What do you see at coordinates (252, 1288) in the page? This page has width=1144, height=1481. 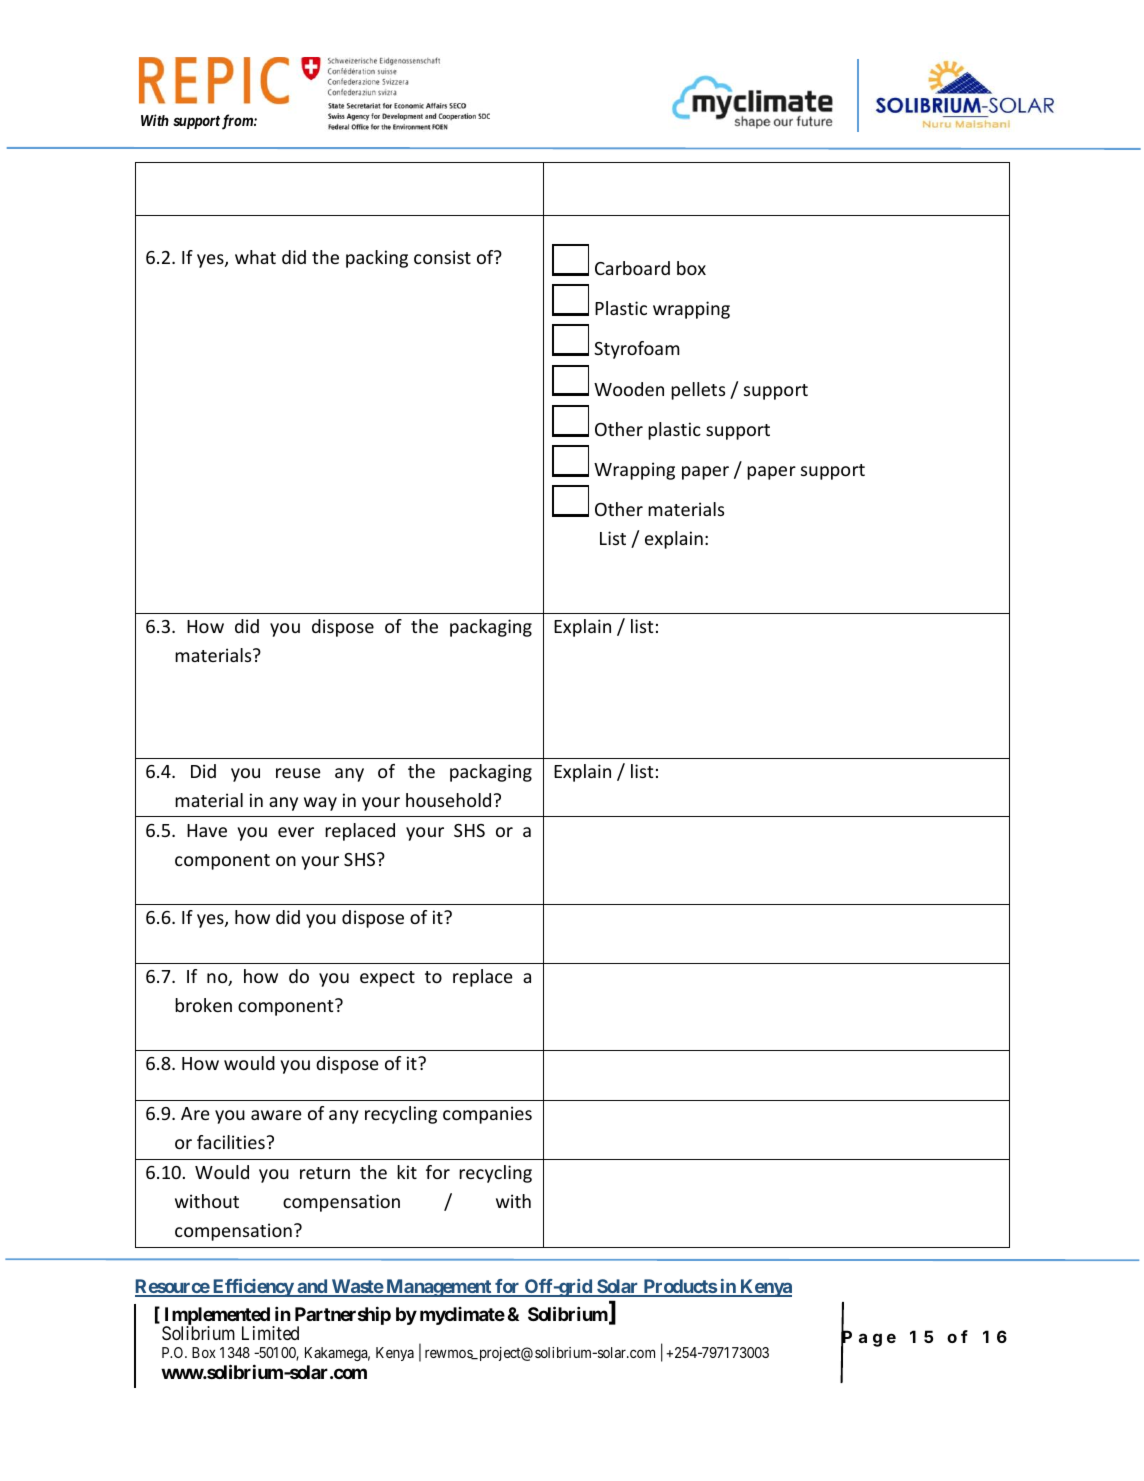 I see `Efficiency` at bounding box center [252, 1288].
